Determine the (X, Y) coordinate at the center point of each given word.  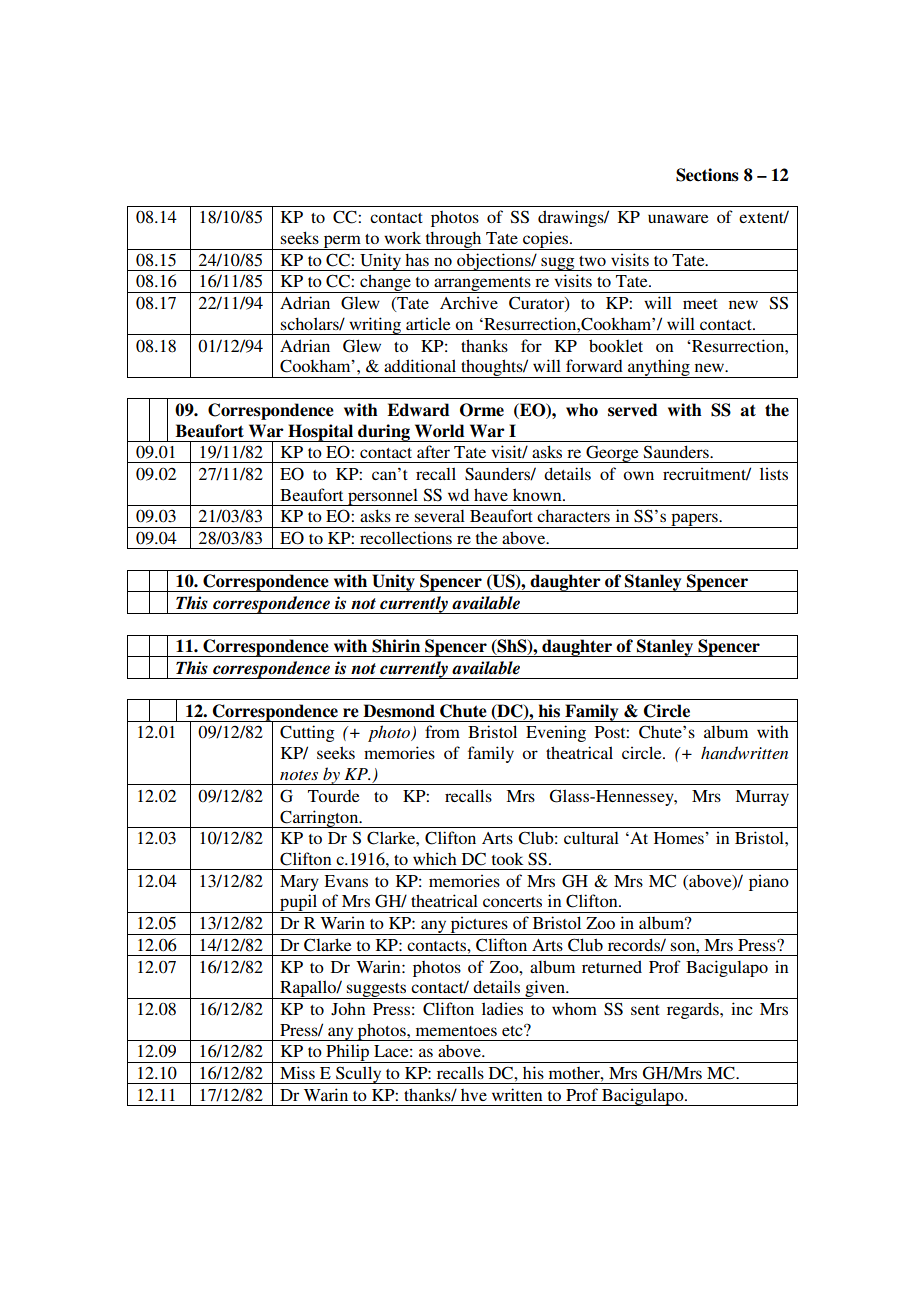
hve (474, 1095)
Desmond (399, 711)
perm (342, 242)
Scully (359, 1075)
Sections (707, 175)
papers (694, 520)
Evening (556, 733)
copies (546, 240)
